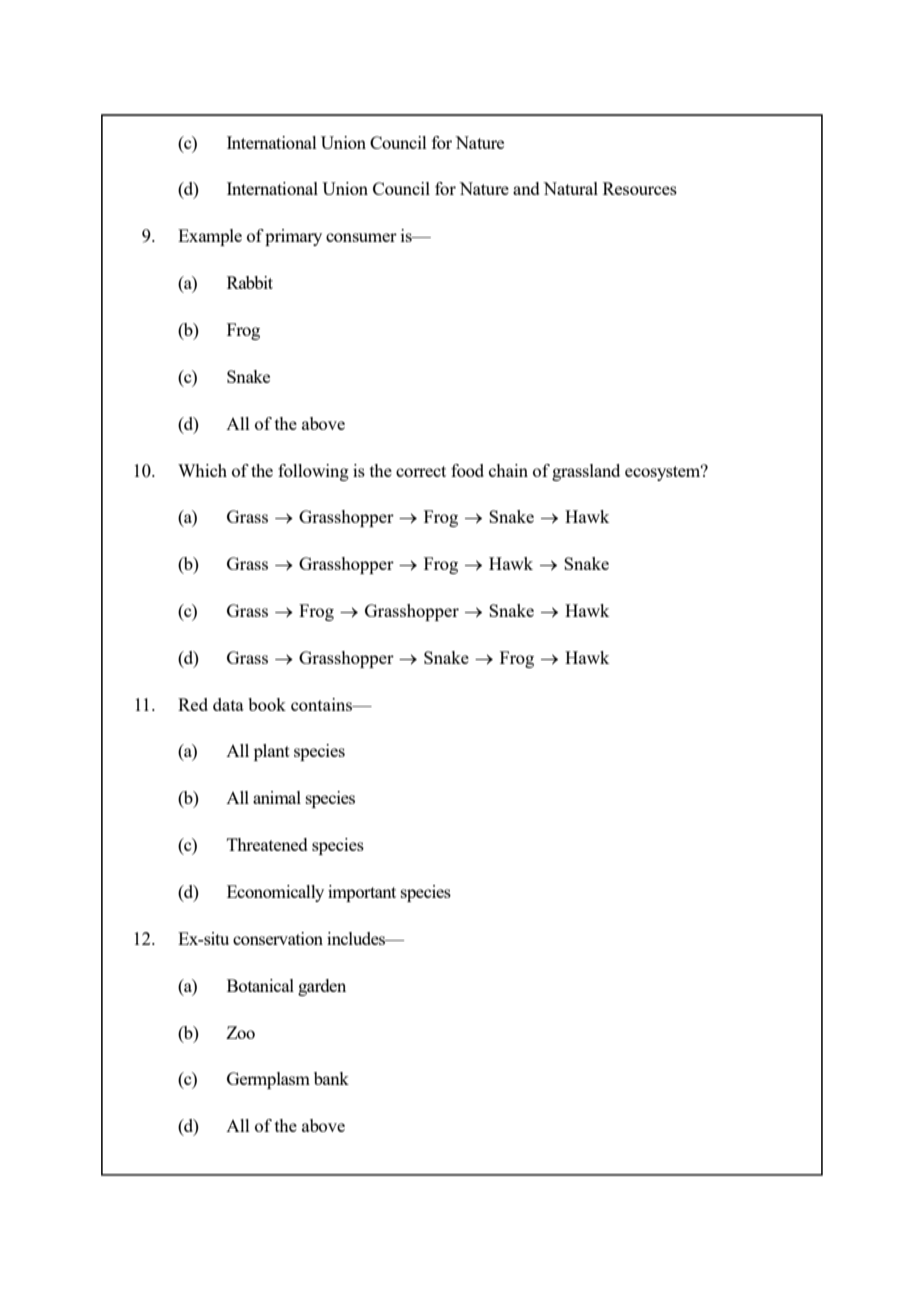  I want to click on Zoo, so click(240, 1032).
